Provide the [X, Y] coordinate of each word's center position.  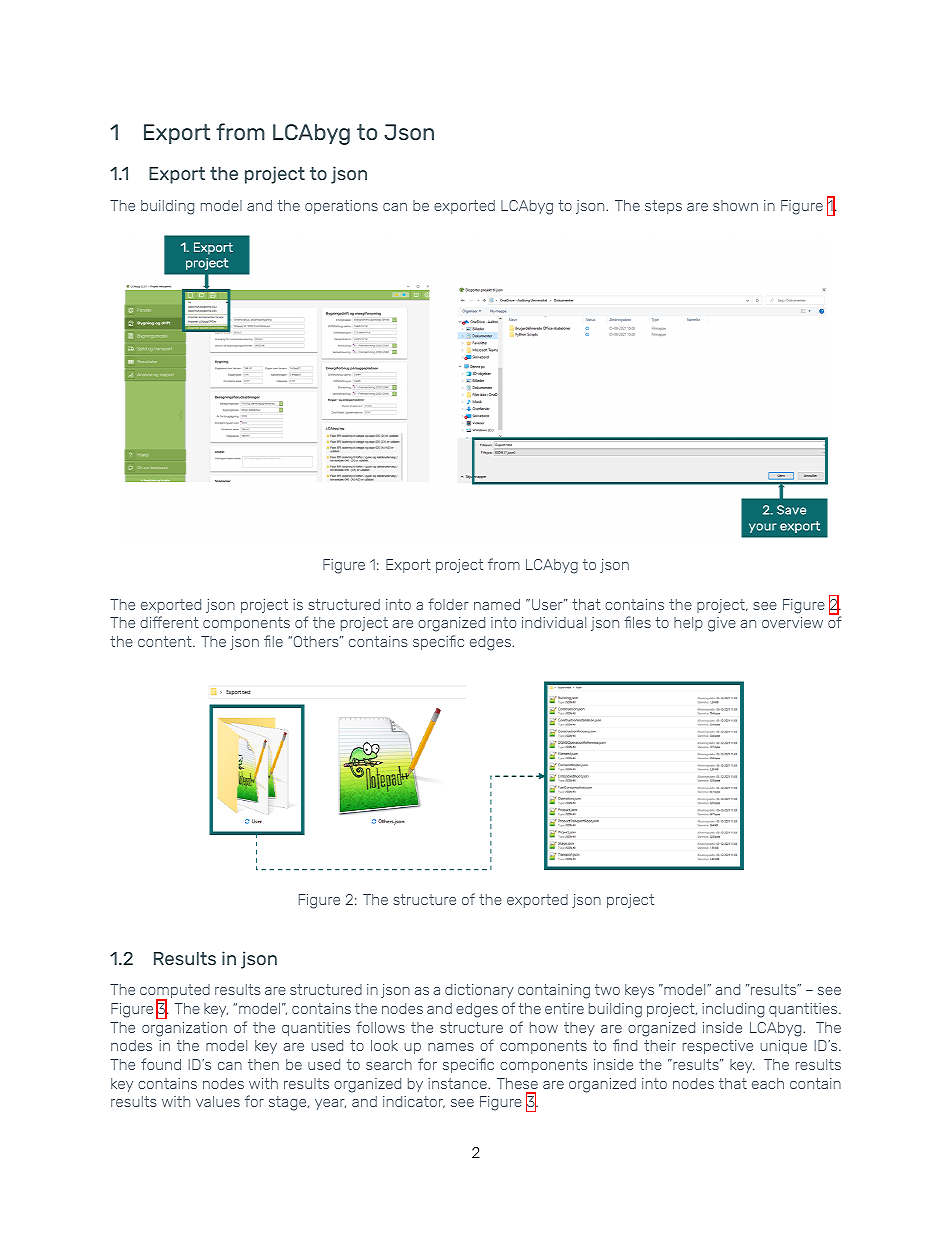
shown [735, 205]
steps [663, 207]
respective [718, 1047]
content [166, 641]
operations [341, 207]
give [722, 624]
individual [554, 622]
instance [458, 1083]
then [263, 1064]
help [688, 624]
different [169, 622]
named [497, 604]
